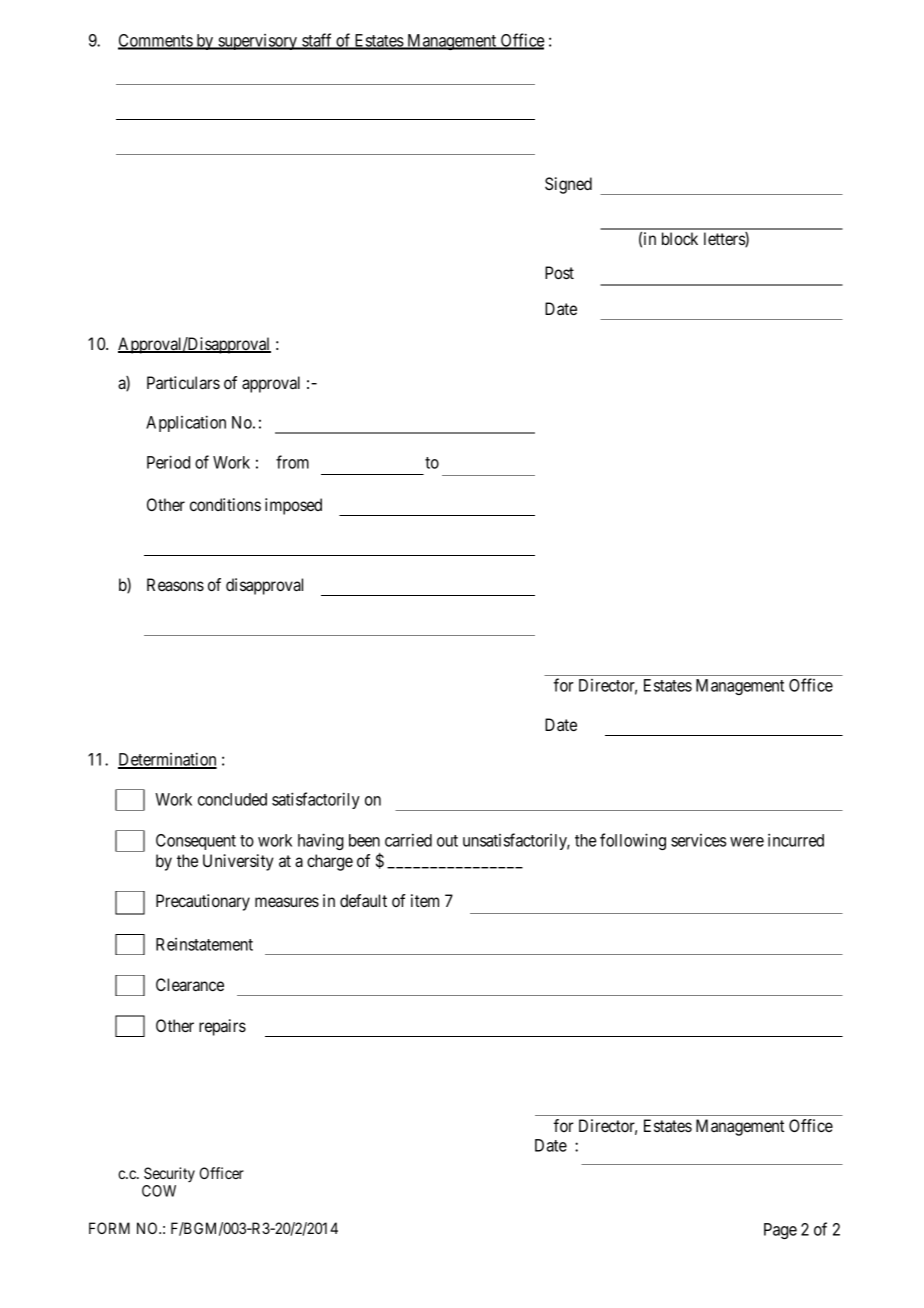 Image resolution: width=924 pixels, height=1308 pixels. I want to click on staff, so click(317, 41).
